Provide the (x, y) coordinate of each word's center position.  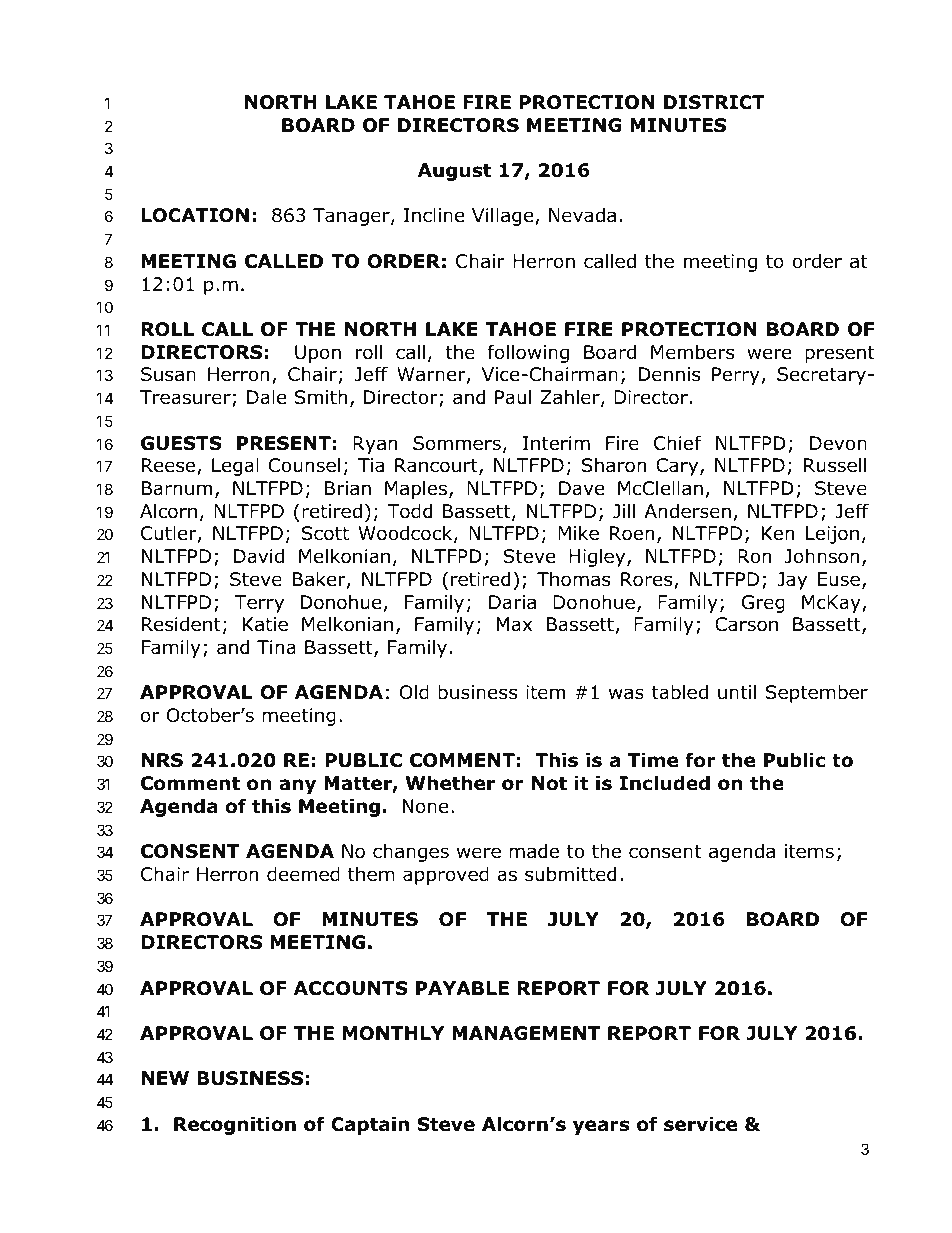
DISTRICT (714, 102)
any (297, 786)
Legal (235, 466)
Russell (835, 465)
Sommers (457, 443)
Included (664, 783)
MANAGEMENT (526, 1033)
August (454, 172)
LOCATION (195, 215)
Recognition (235, 1125)
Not (549, 783)
